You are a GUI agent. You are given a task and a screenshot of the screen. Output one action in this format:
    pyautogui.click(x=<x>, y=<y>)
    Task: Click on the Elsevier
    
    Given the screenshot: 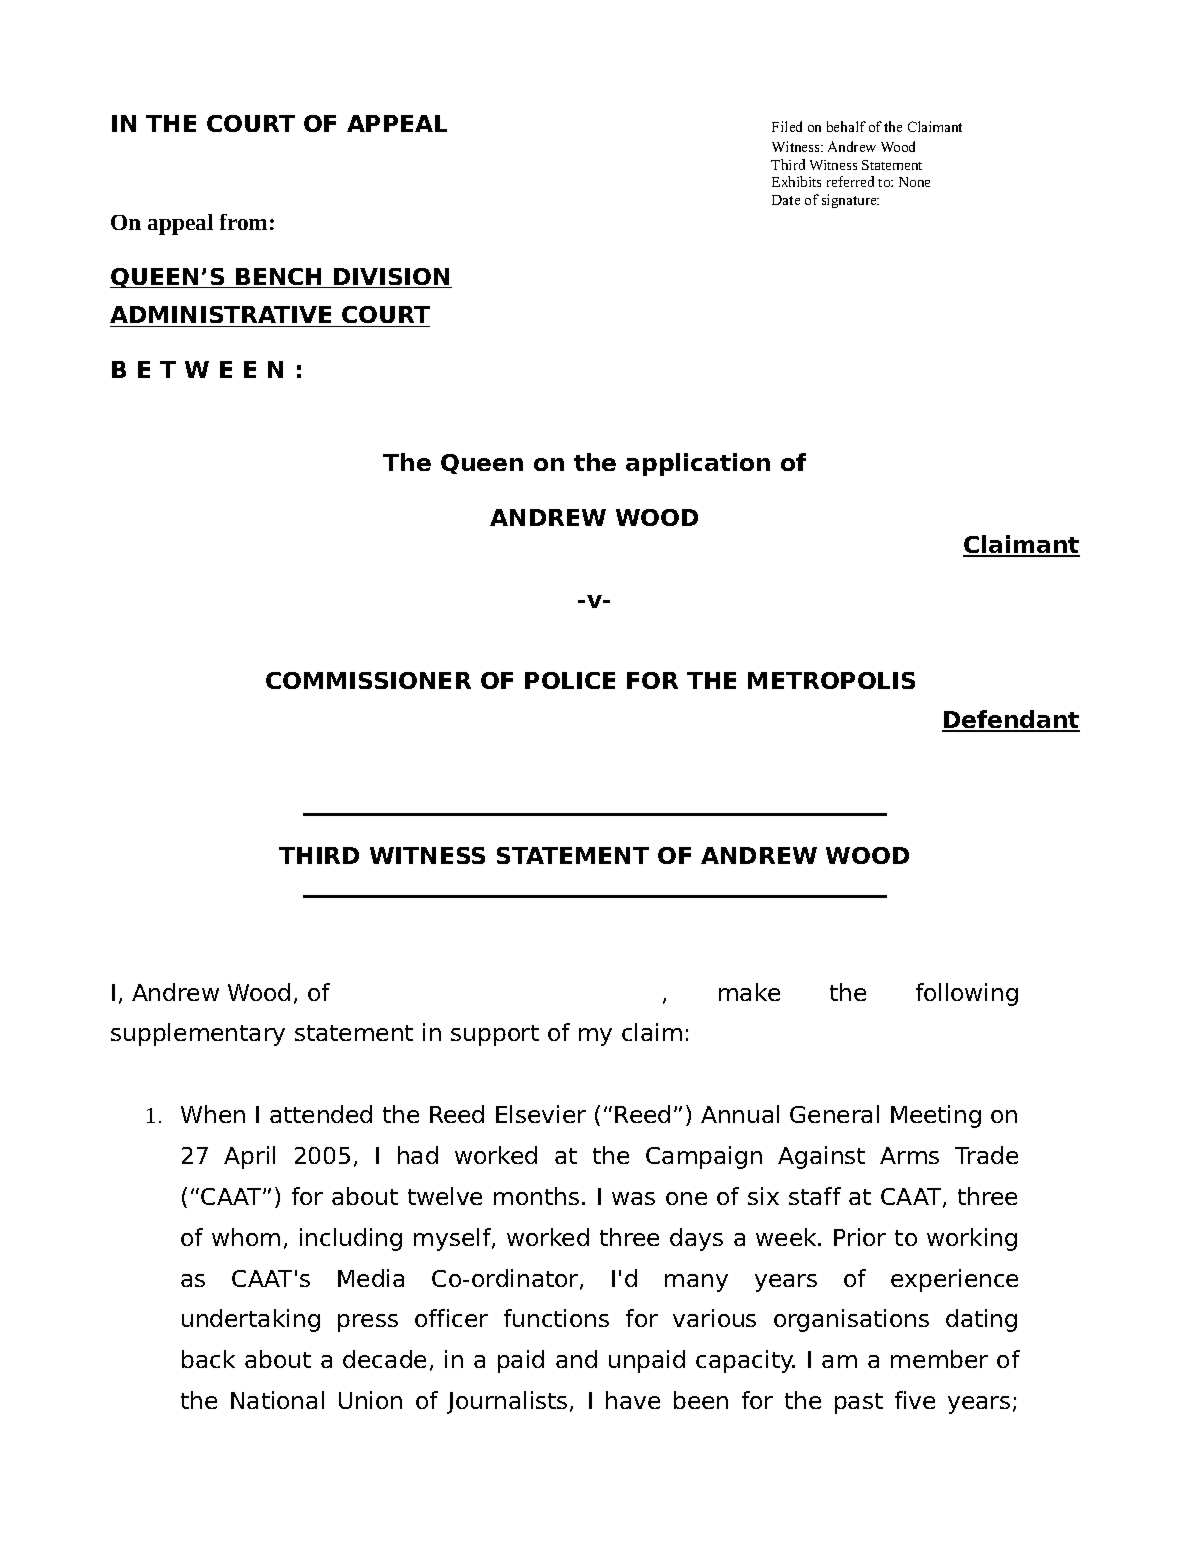 What is the action you would take?
    pyautogui.click(x=541, y=1114)
